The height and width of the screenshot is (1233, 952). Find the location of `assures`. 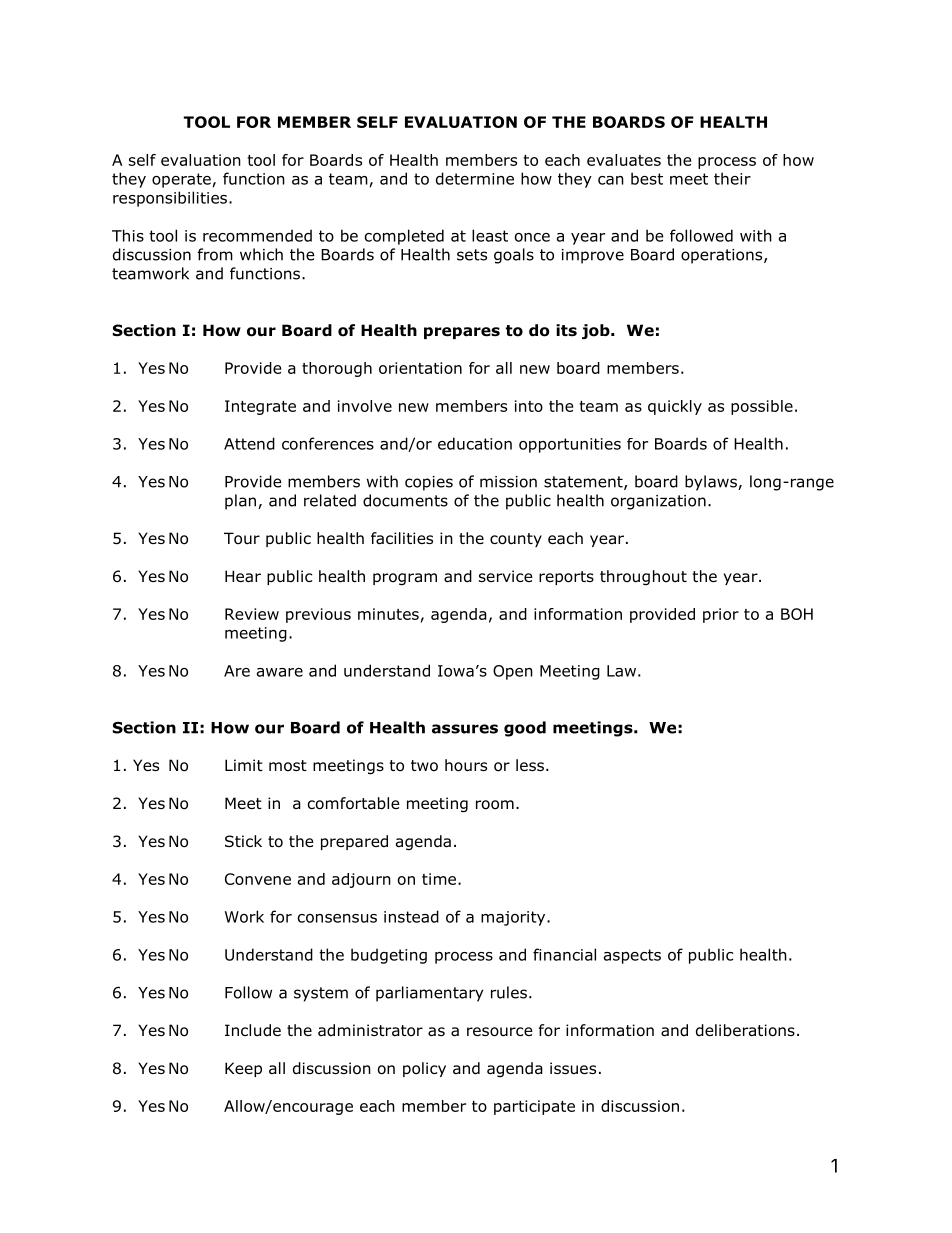

assures is located at coordinates (465, 729).
